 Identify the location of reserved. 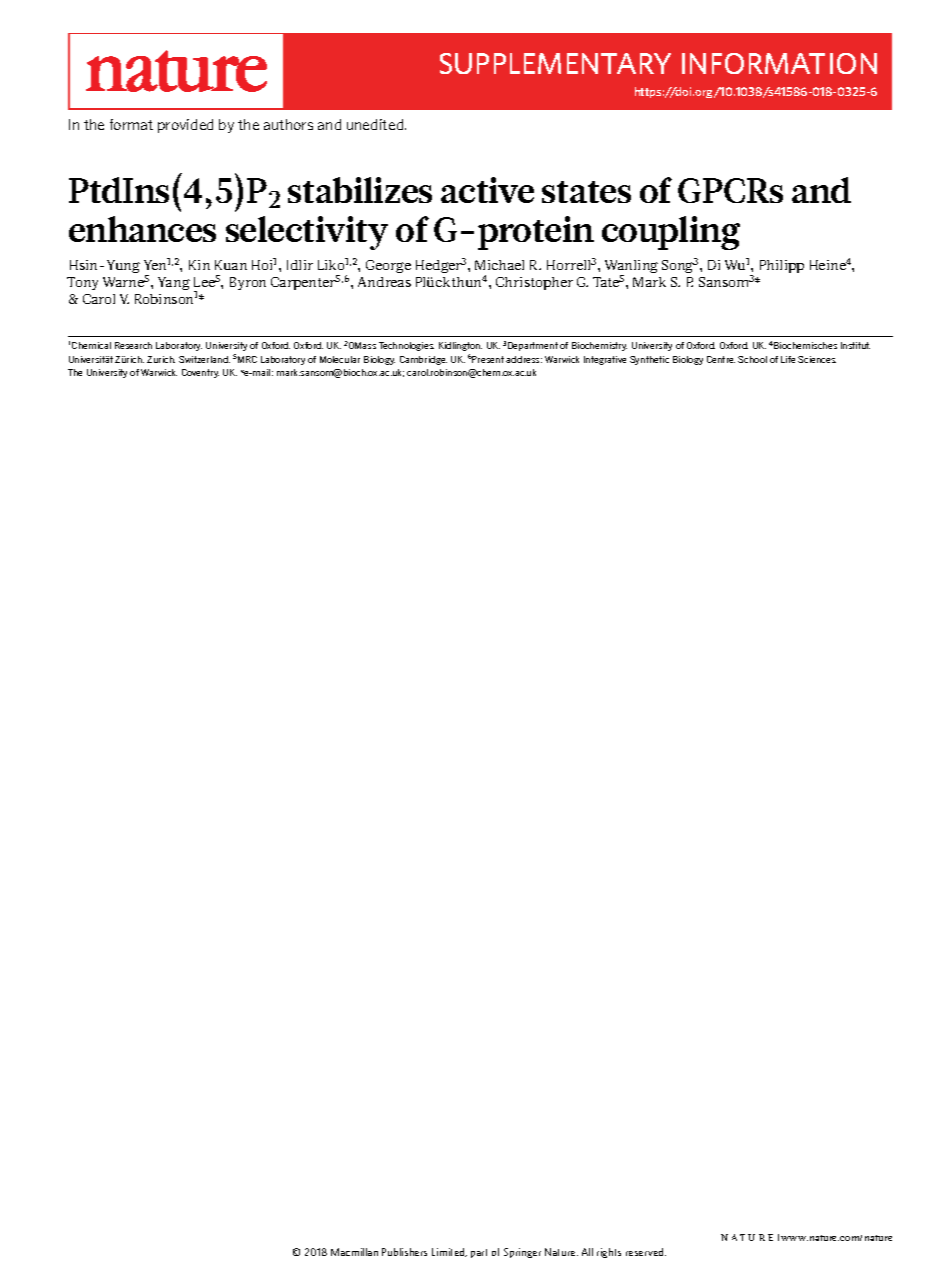
(646, 1252).
